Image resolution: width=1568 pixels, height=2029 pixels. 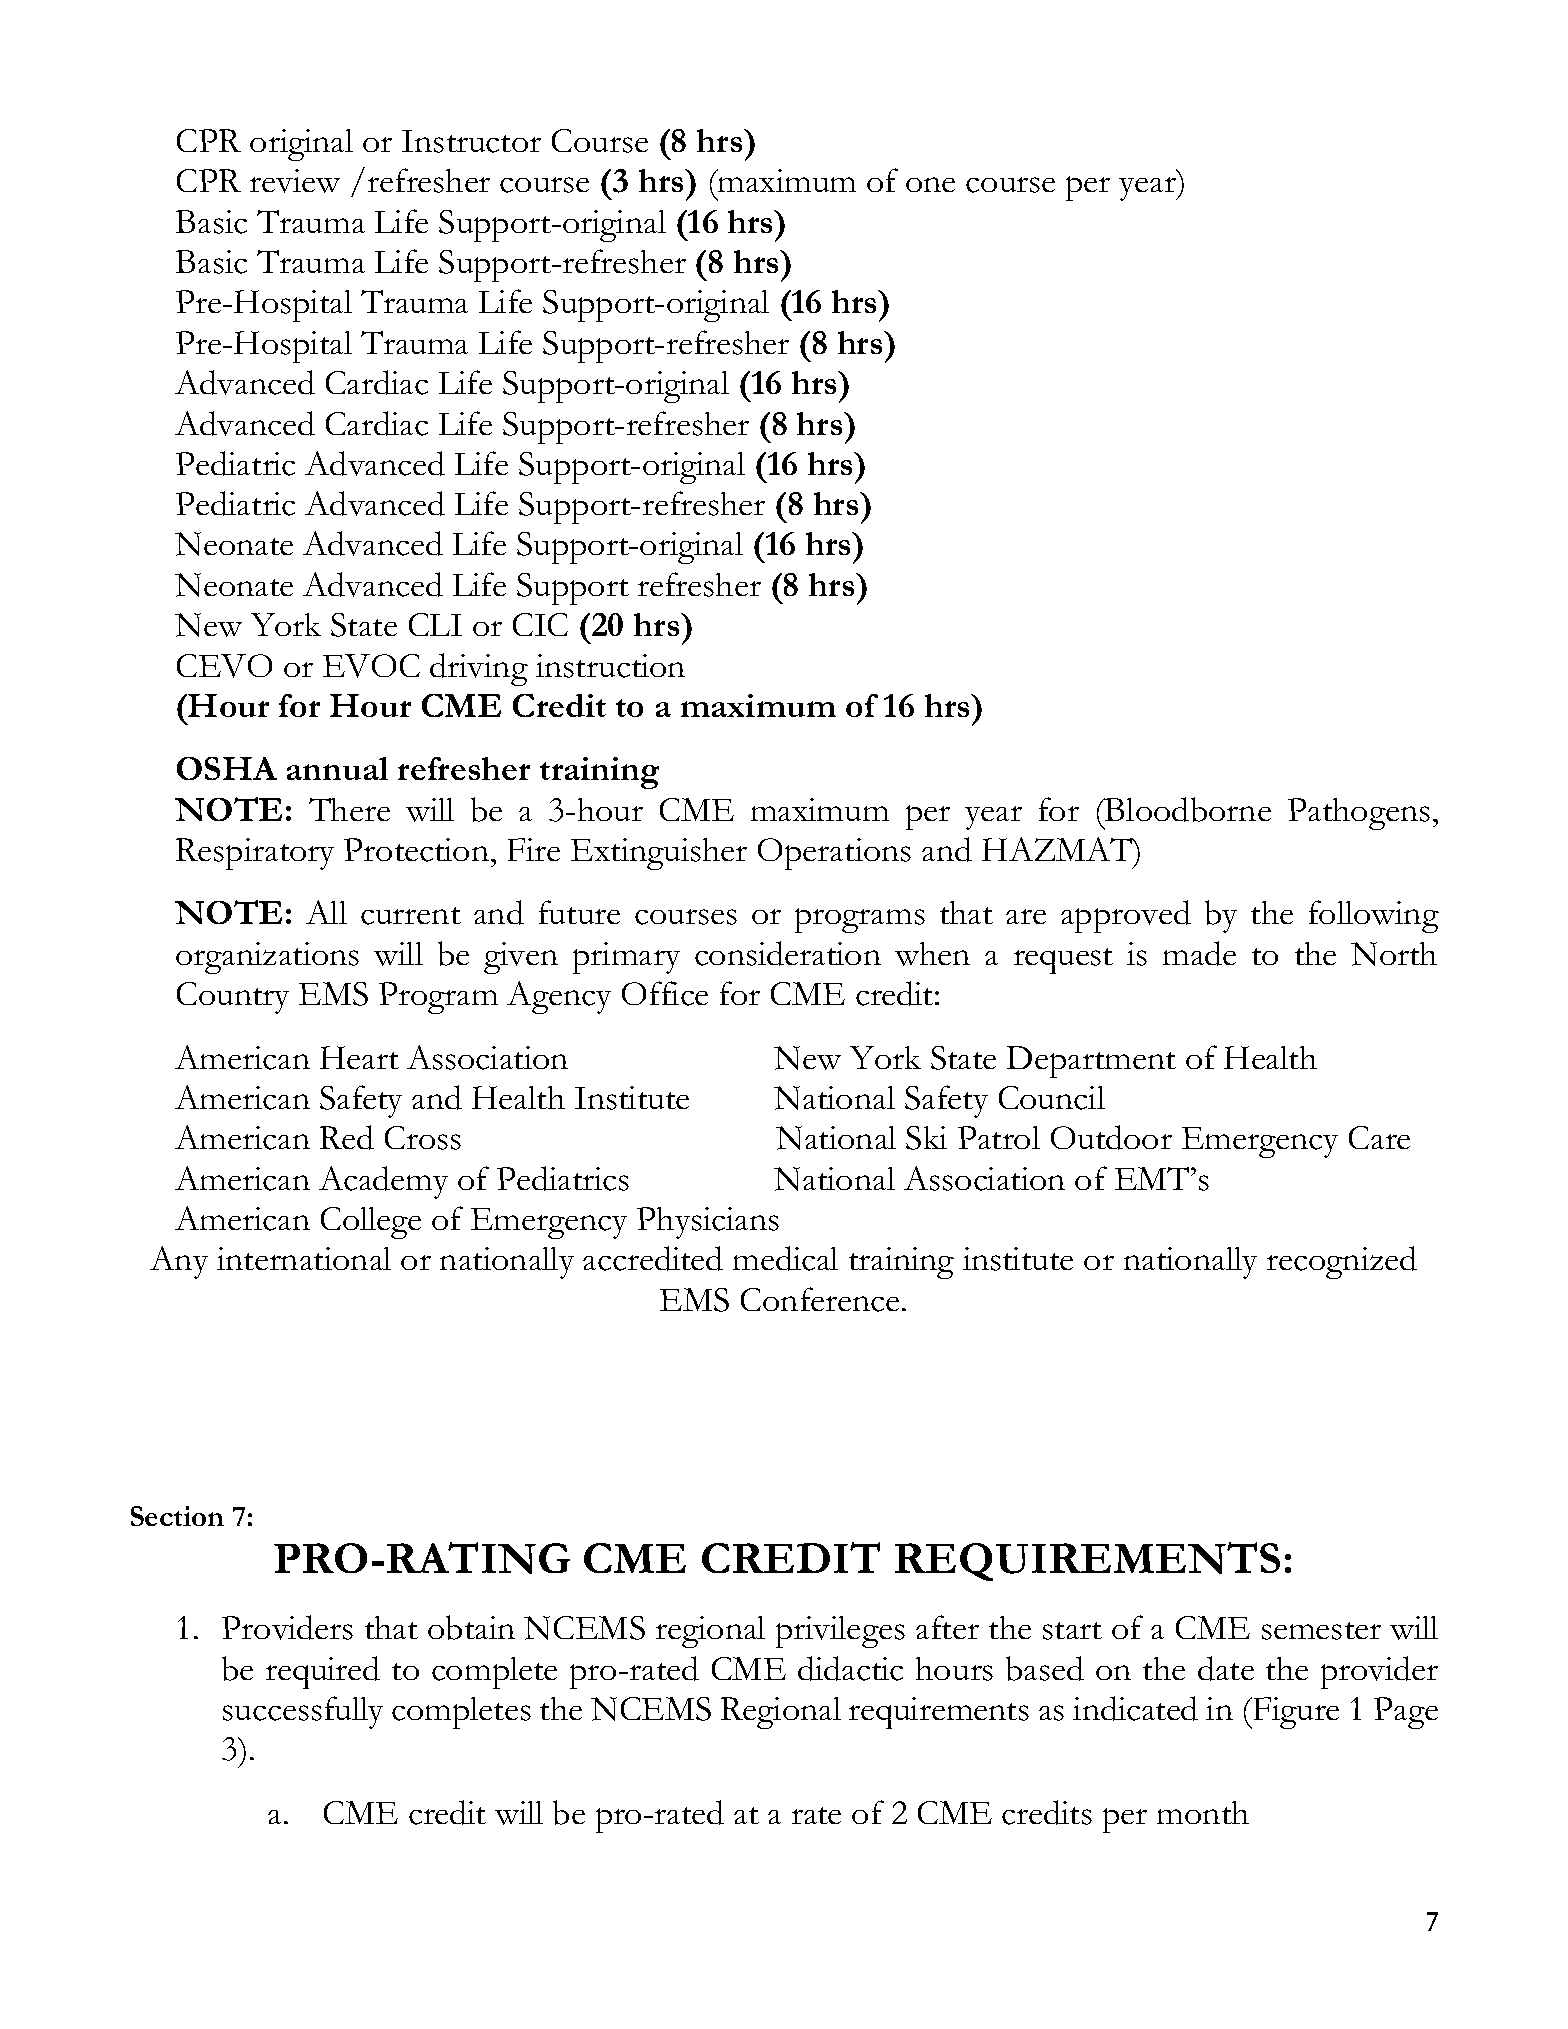 What do you see at coordinates (267, 958) in the screenshot?
I see `organizations` at bounding box center [267, 958].
